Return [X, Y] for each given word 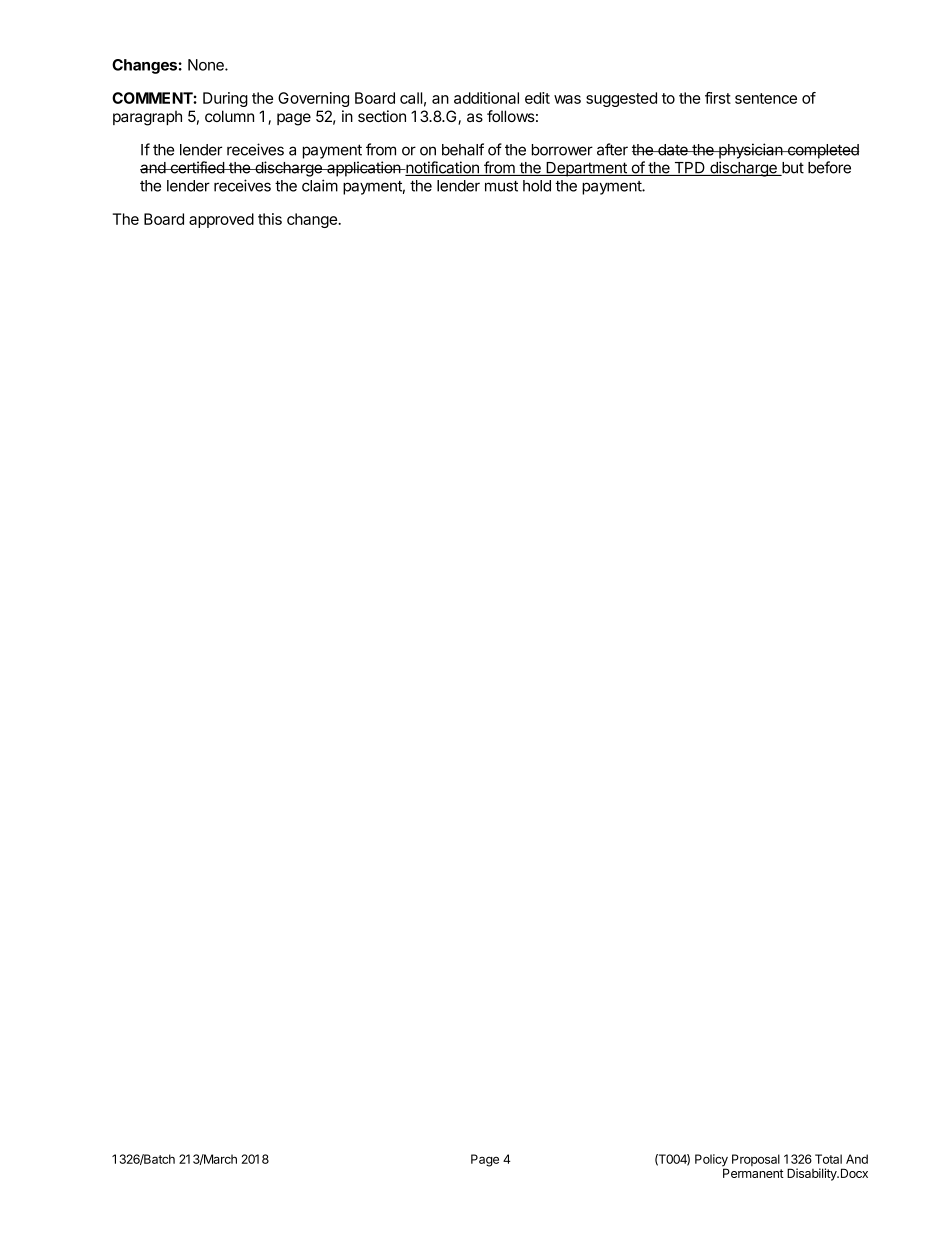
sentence [766, 98]
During [225, 99]
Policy [711, 1161]
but [792, 169]
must [501, 186]
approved [221, 220]
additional [486, 98]
